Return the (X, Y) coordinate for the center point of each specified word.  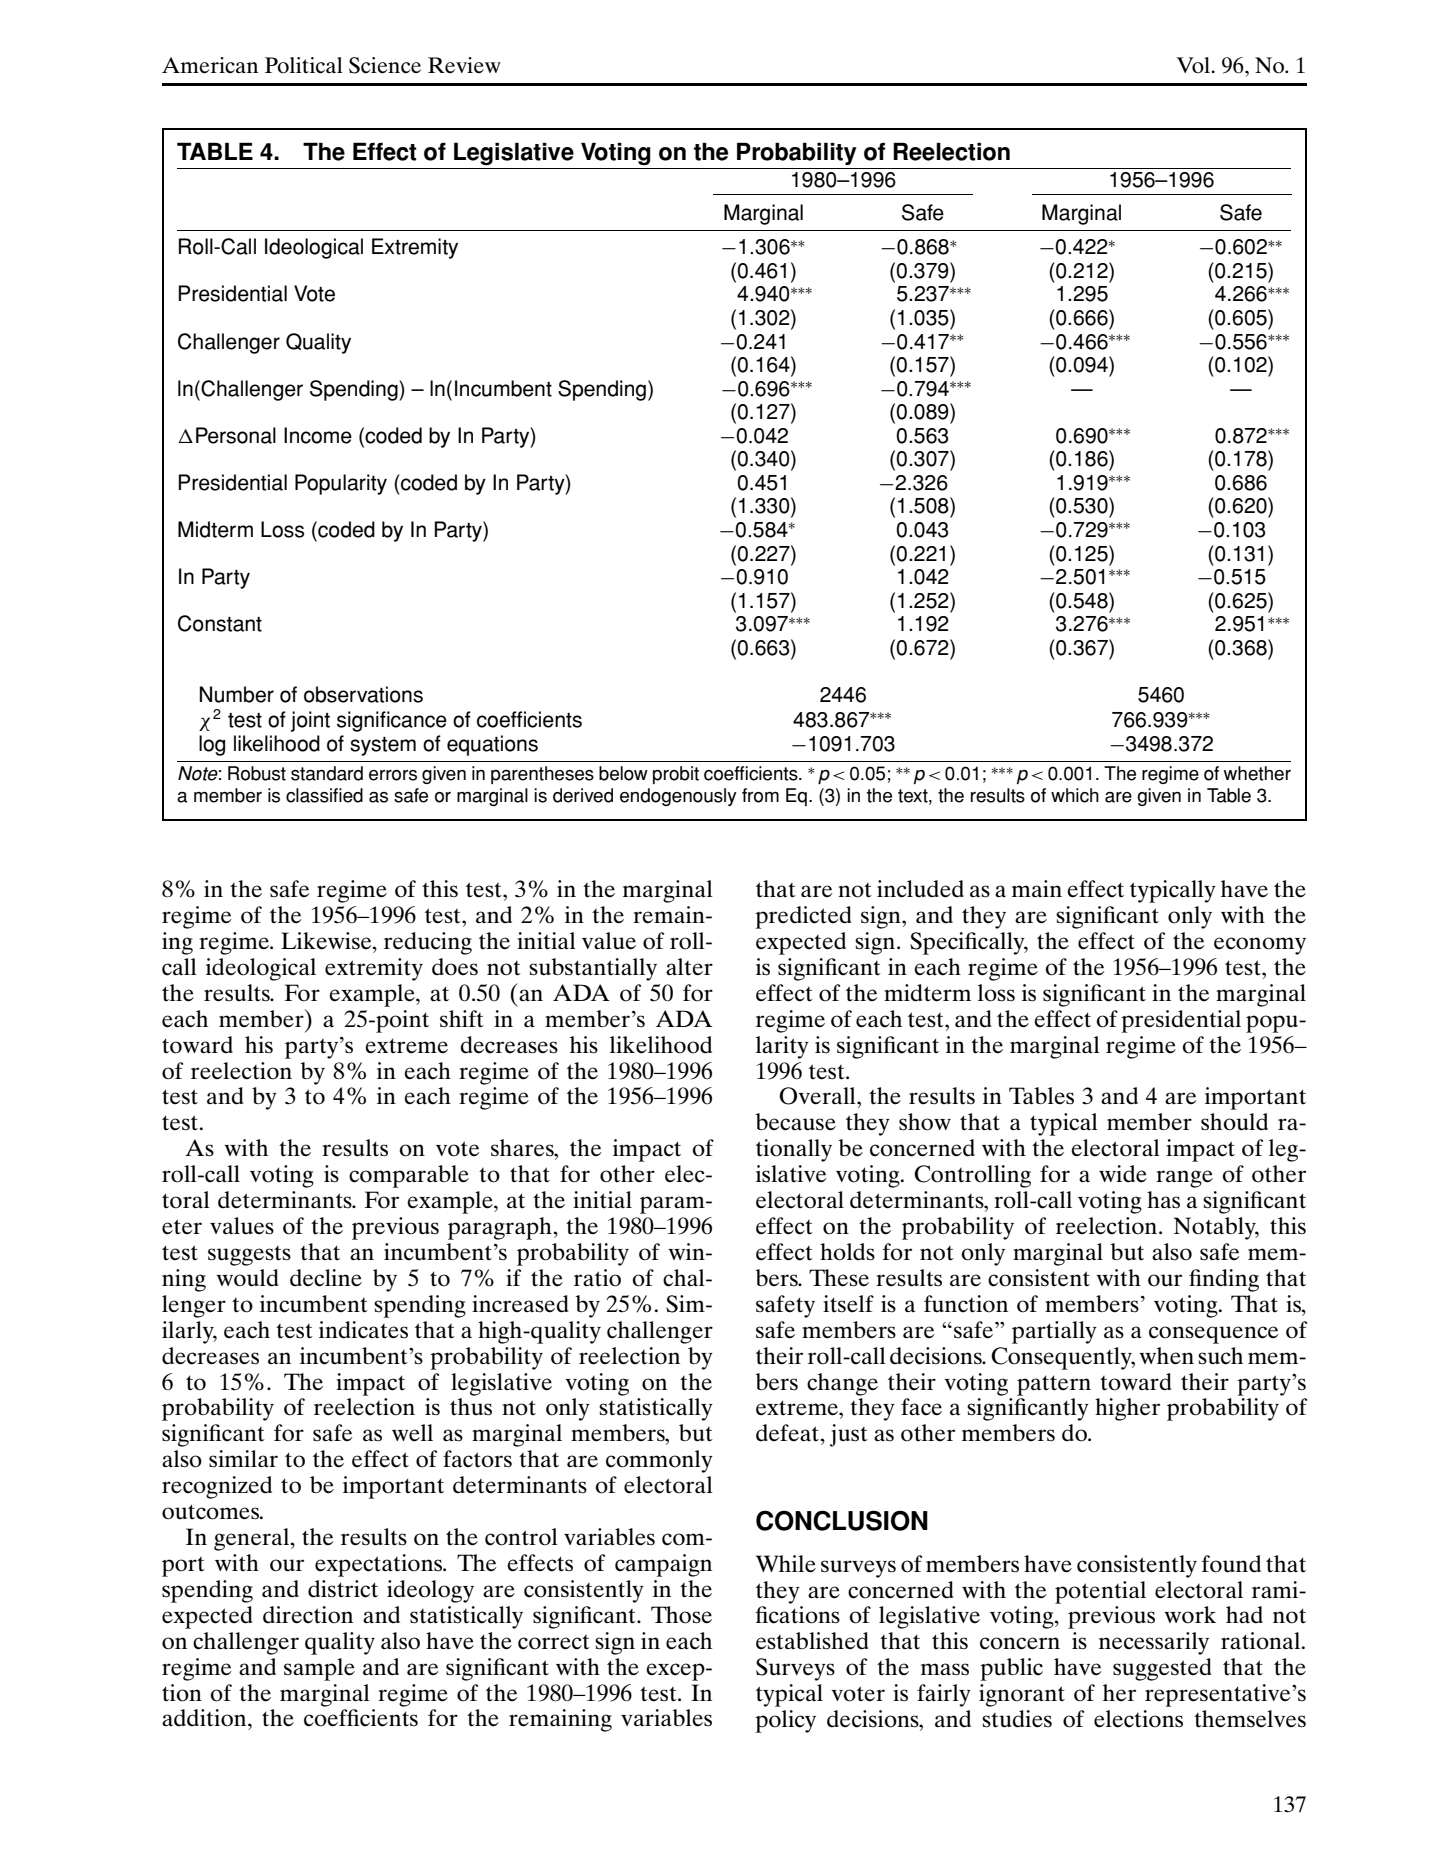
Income (318, 435)
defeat (789, 1433)
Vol (1194, 65)
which (1075, 795)
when (1166, 1356)
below (623, 773)
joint (310, 721)
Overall (818, 1096)
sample (319, 1669)
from (760, 795)
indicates (363, 1330)
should (1234, 1122)
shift (462, 1019)
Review (464, 65)
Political (304, 65)
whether (1257, 773)
